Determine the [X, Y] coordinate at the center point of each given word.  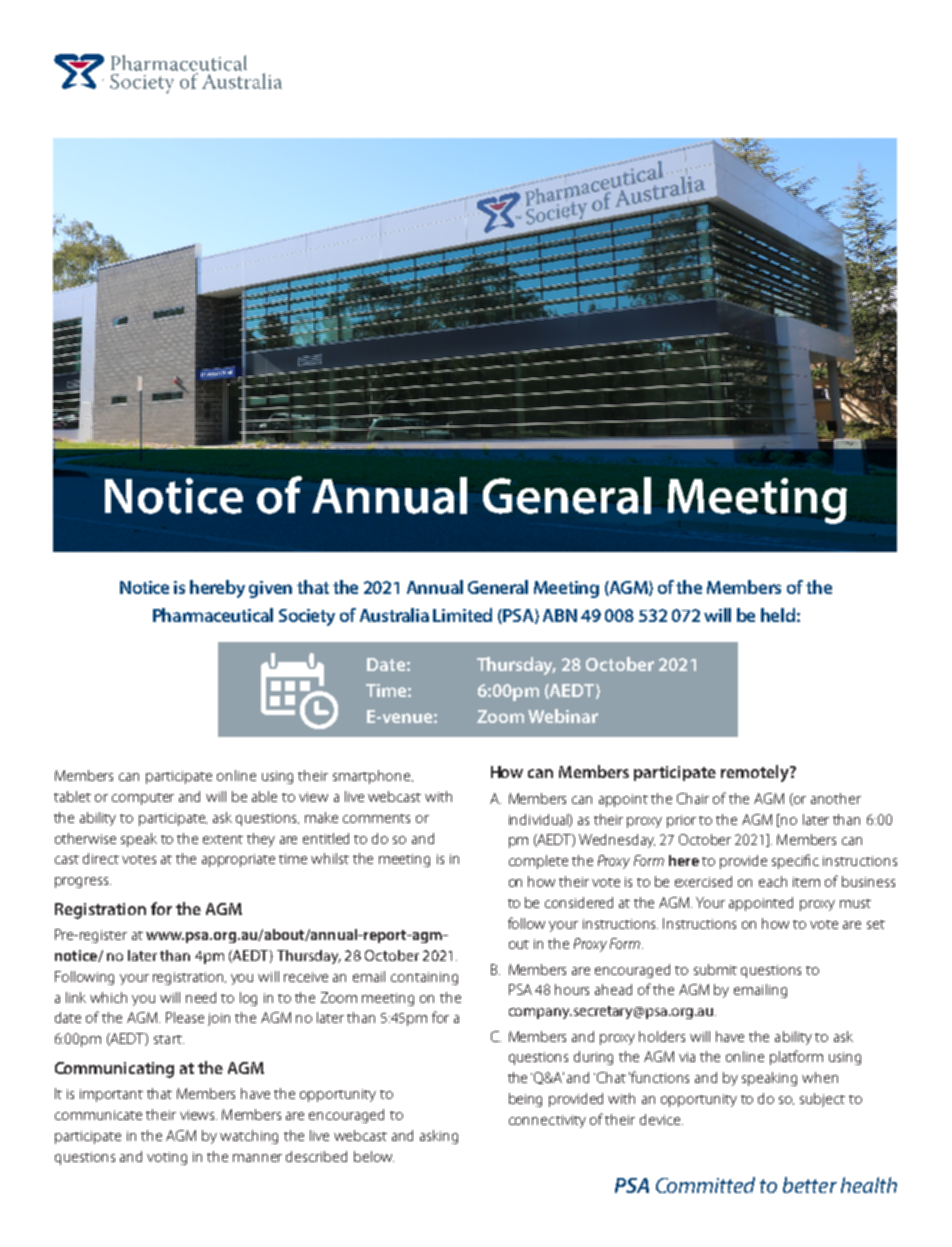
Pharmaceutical [213, 615]
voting [167, 1158]
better [810, 1185]
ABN [560, 615]
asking [439, 1137]
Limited [462, 615]
